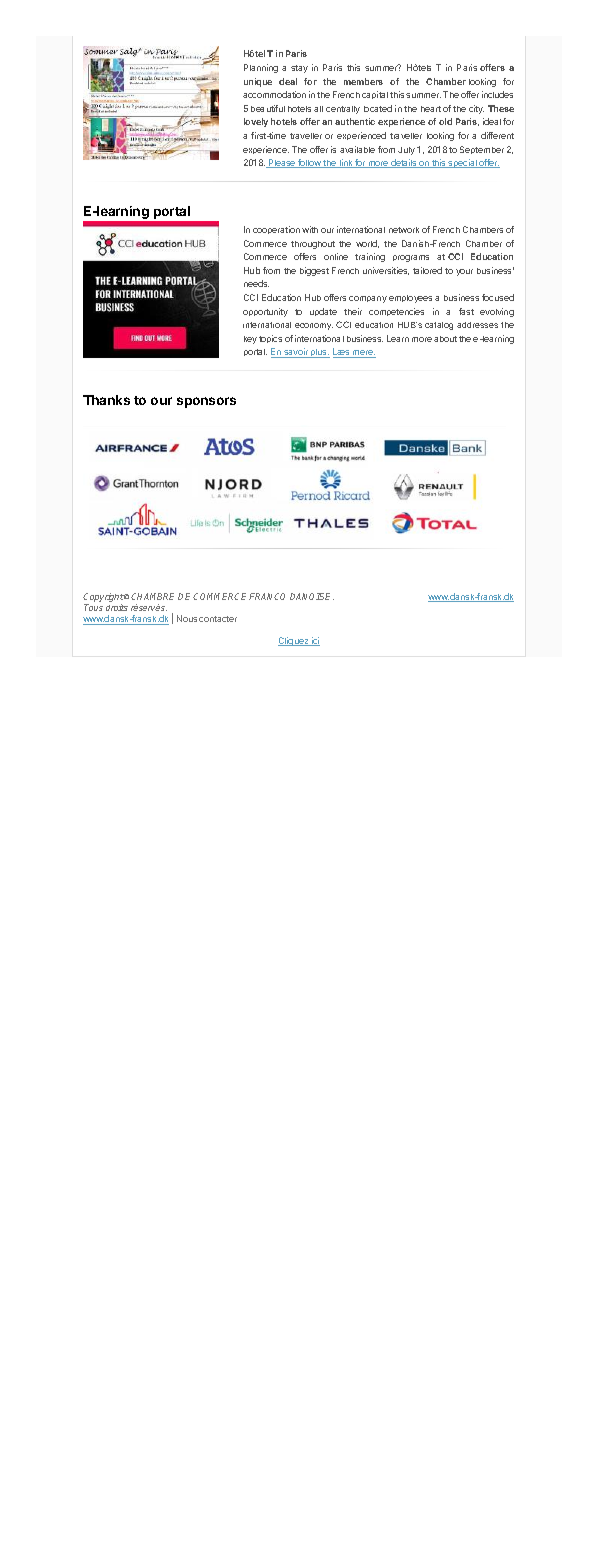 The image size is (598, 1568). I want to click on biggest, so click(314, 271).
